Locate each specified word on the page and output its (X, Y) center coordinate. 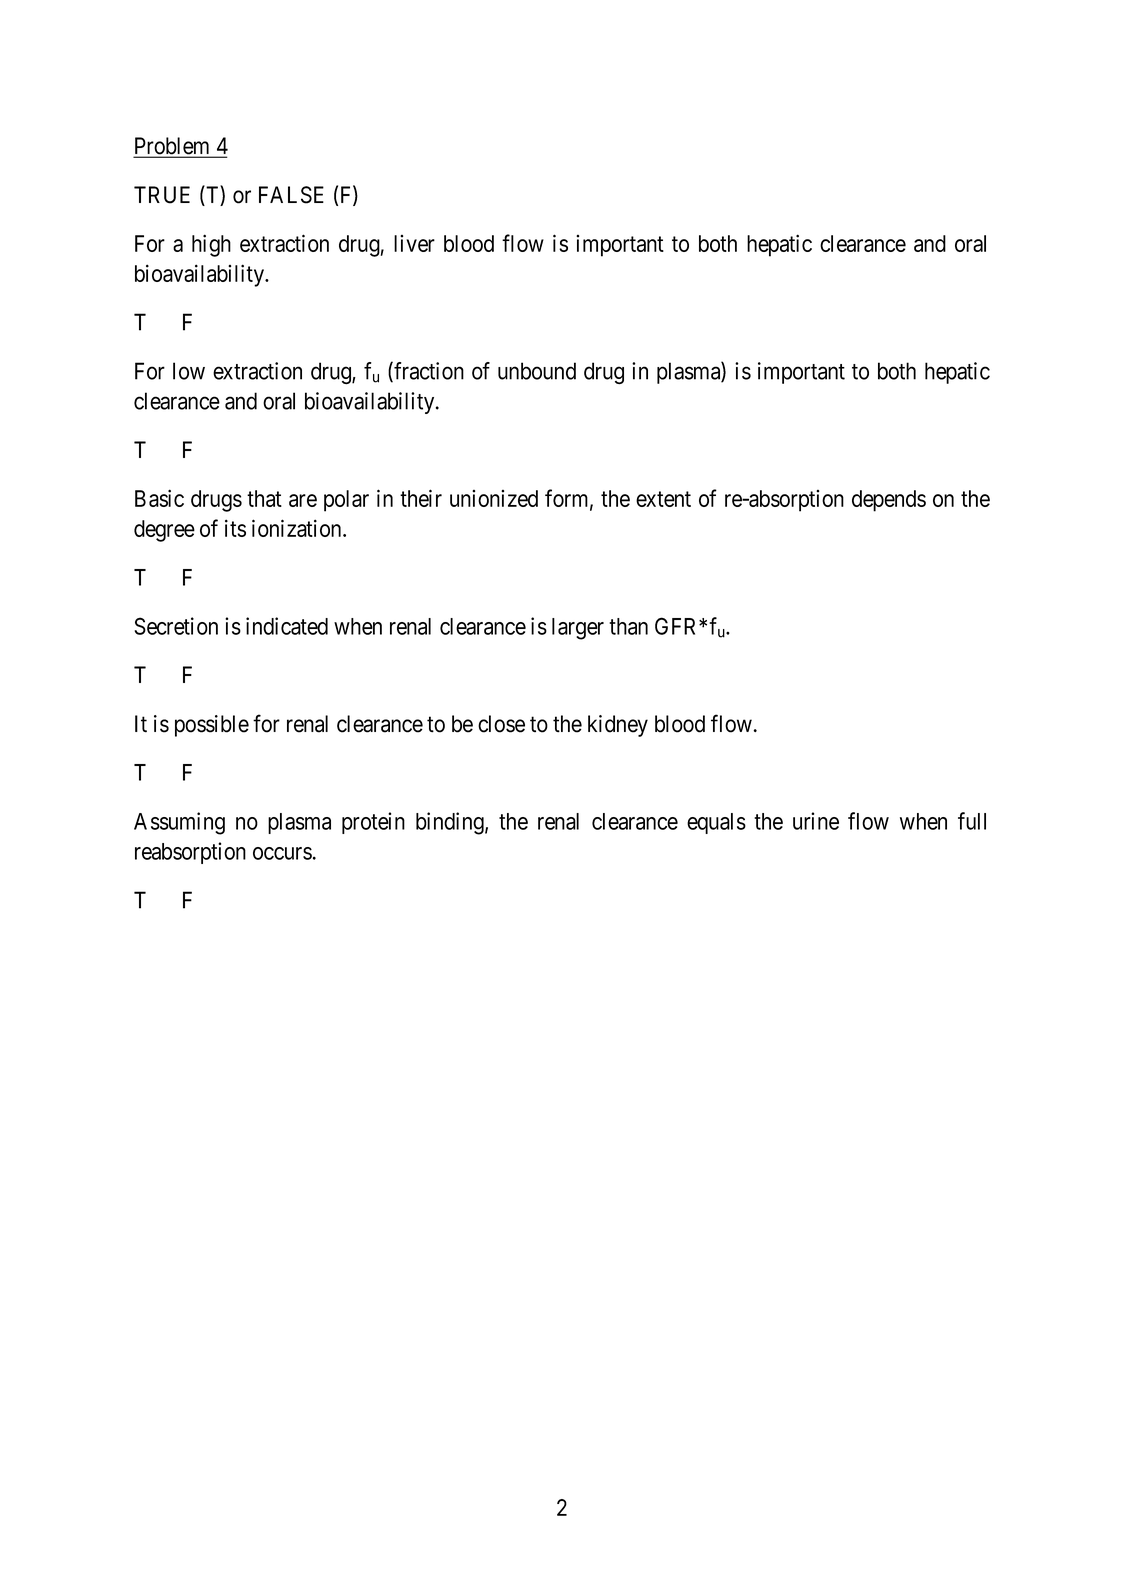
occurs (282, 853)
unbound (537, 371)
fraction (428, 371)
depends (889, 501)
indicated (287, 626)
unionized (494, 498)
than (628, 626)
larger (578, 629)
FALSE (291, 195)
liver (414, 243)
